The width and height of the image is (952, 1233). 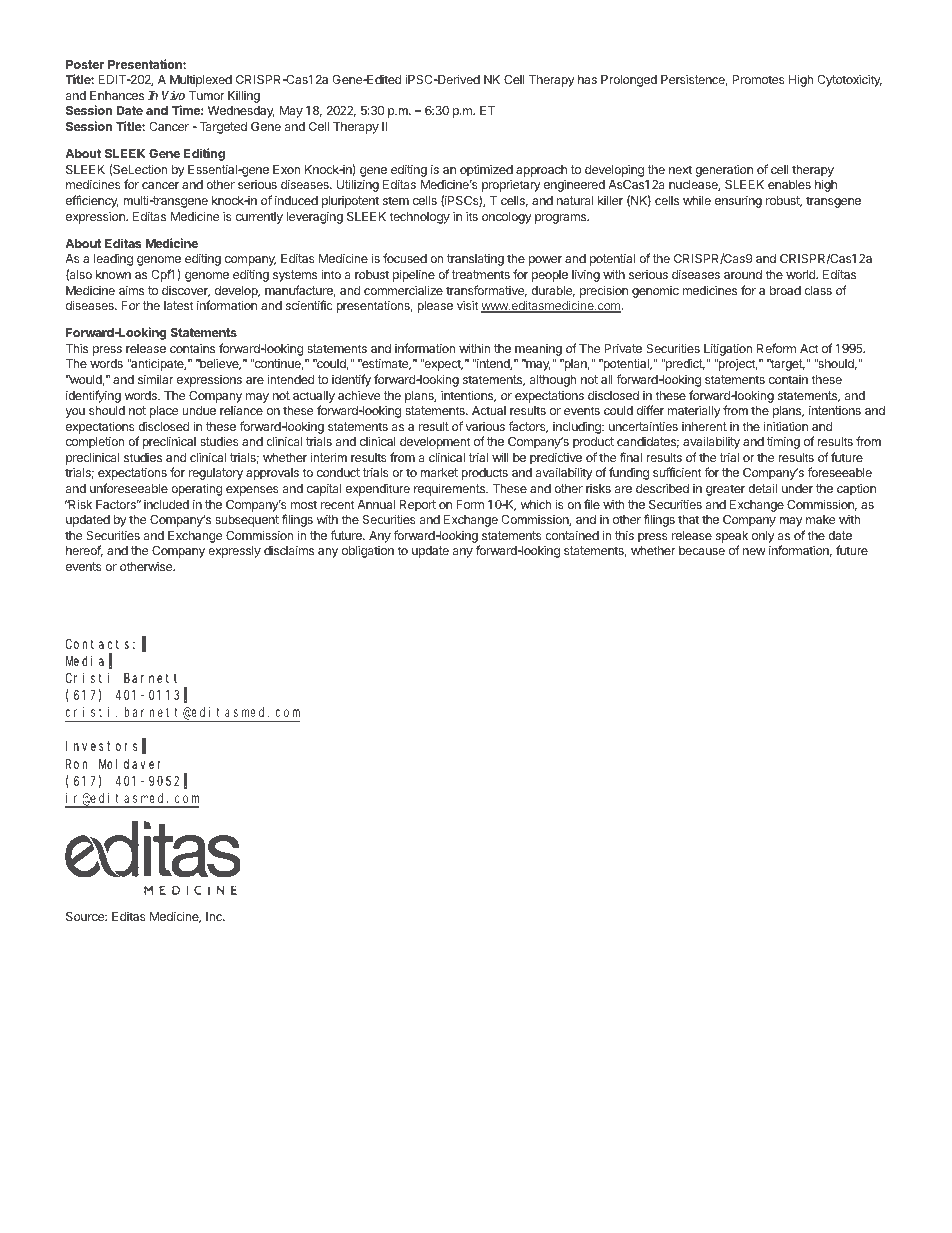 What do you see at coordinates (468, 305) in the image?
I see `visit` at bounding box center [468, 305].
